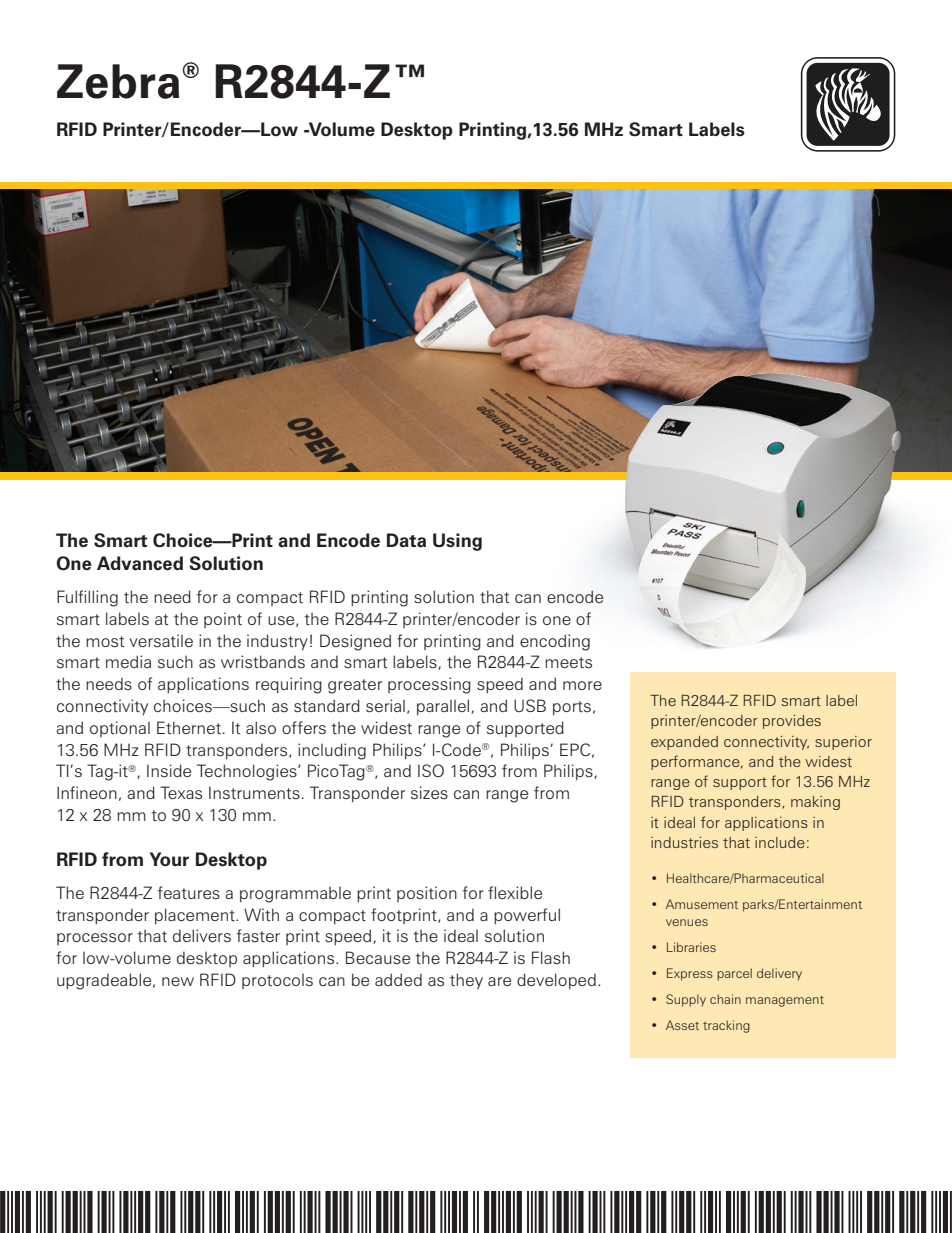 The height and width of the page is (1233, 952). What do you see at coordinates (196, 916) in the page?
I see `placement` at bounding box center [196, 916].
